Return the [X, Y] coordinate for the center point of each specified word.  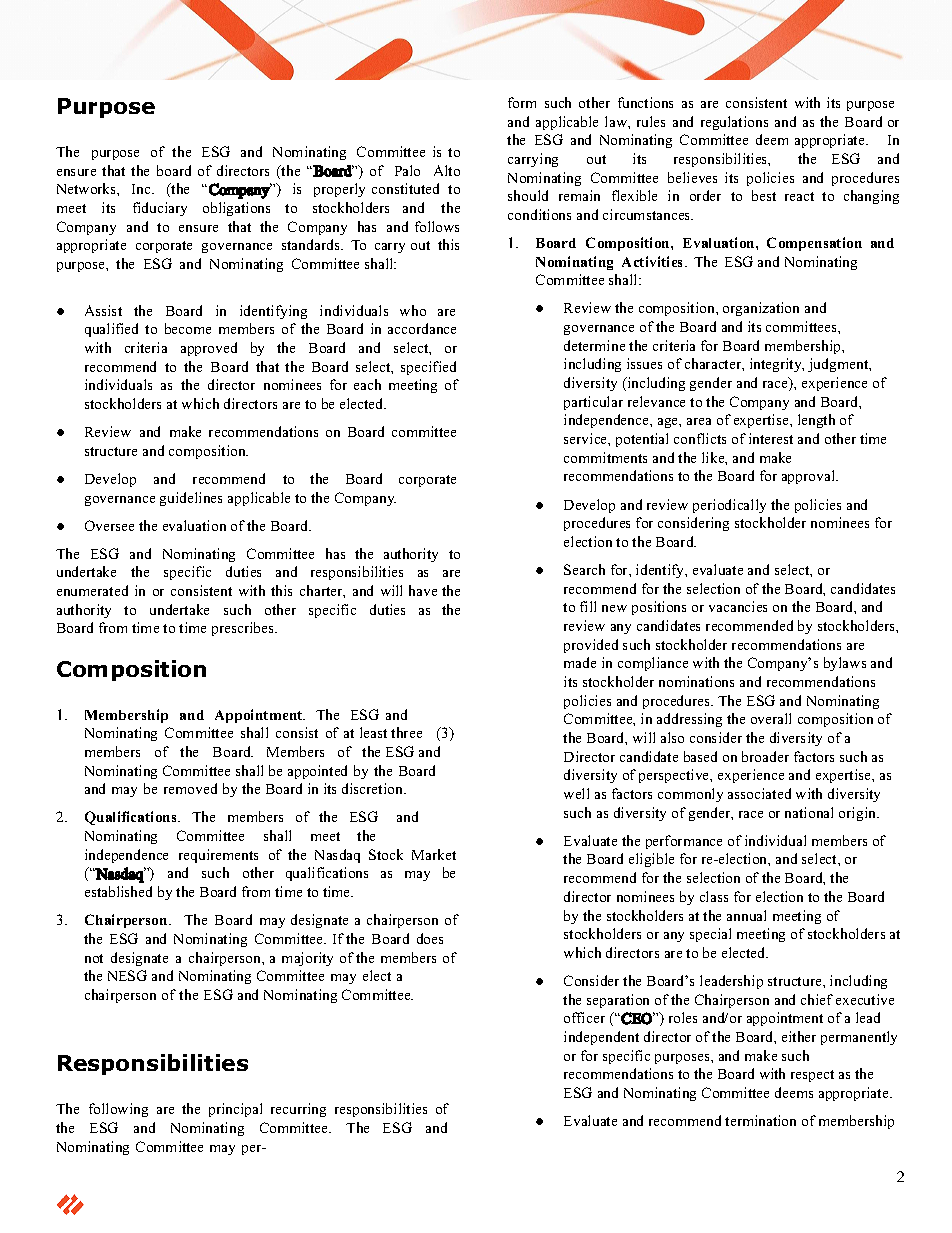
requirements [218, 856]
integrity [777, 365]
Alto [447, 170]
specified [428, 368]
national [809, 812]
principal [235, 1110]
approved [209, 349]
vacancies [738, 606]
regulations [734, 123]
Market [434, 854]
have [423, 590]
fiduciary [160, 209]
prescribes [244, 629]
